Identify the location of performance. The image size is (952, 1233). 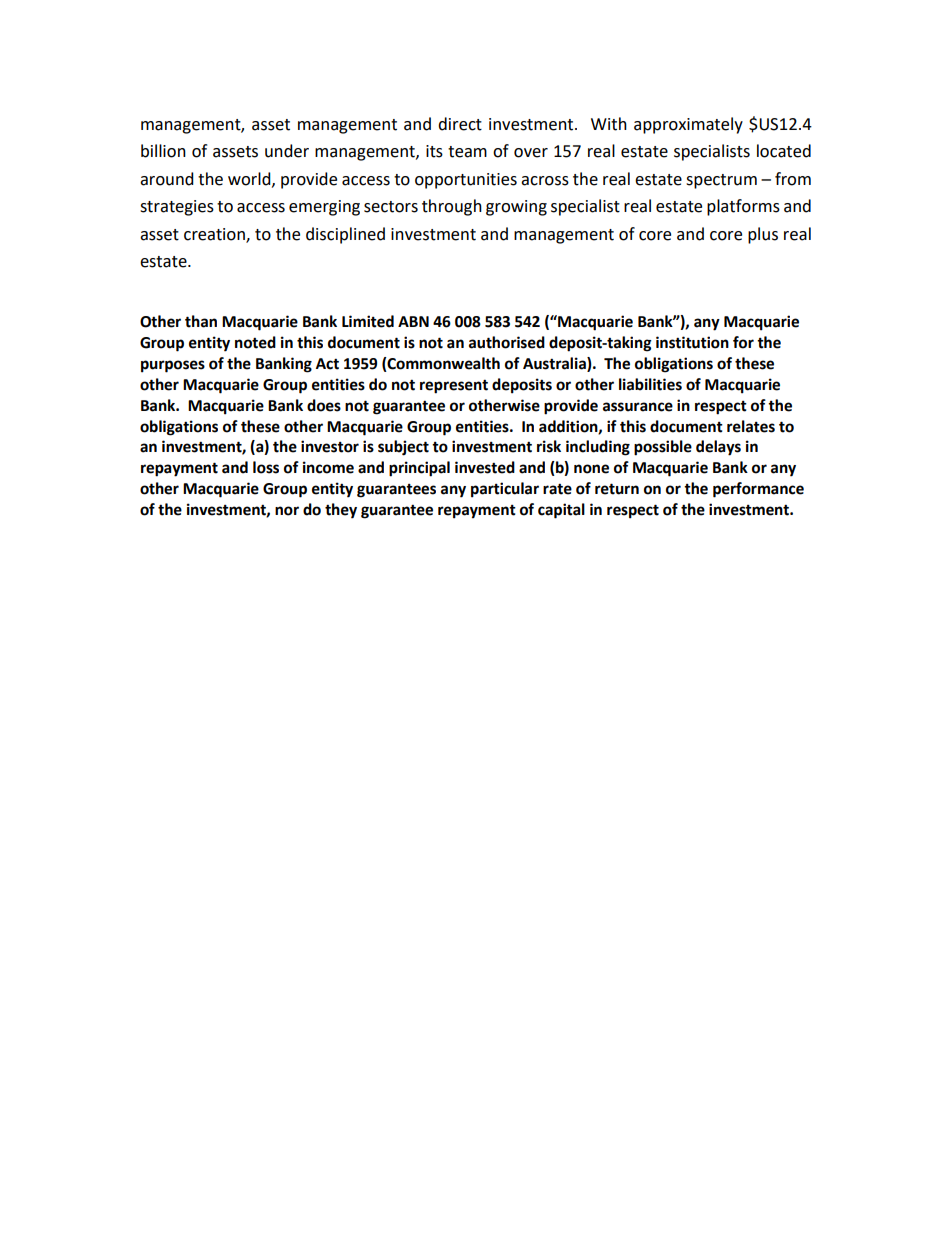
(758, 490).
